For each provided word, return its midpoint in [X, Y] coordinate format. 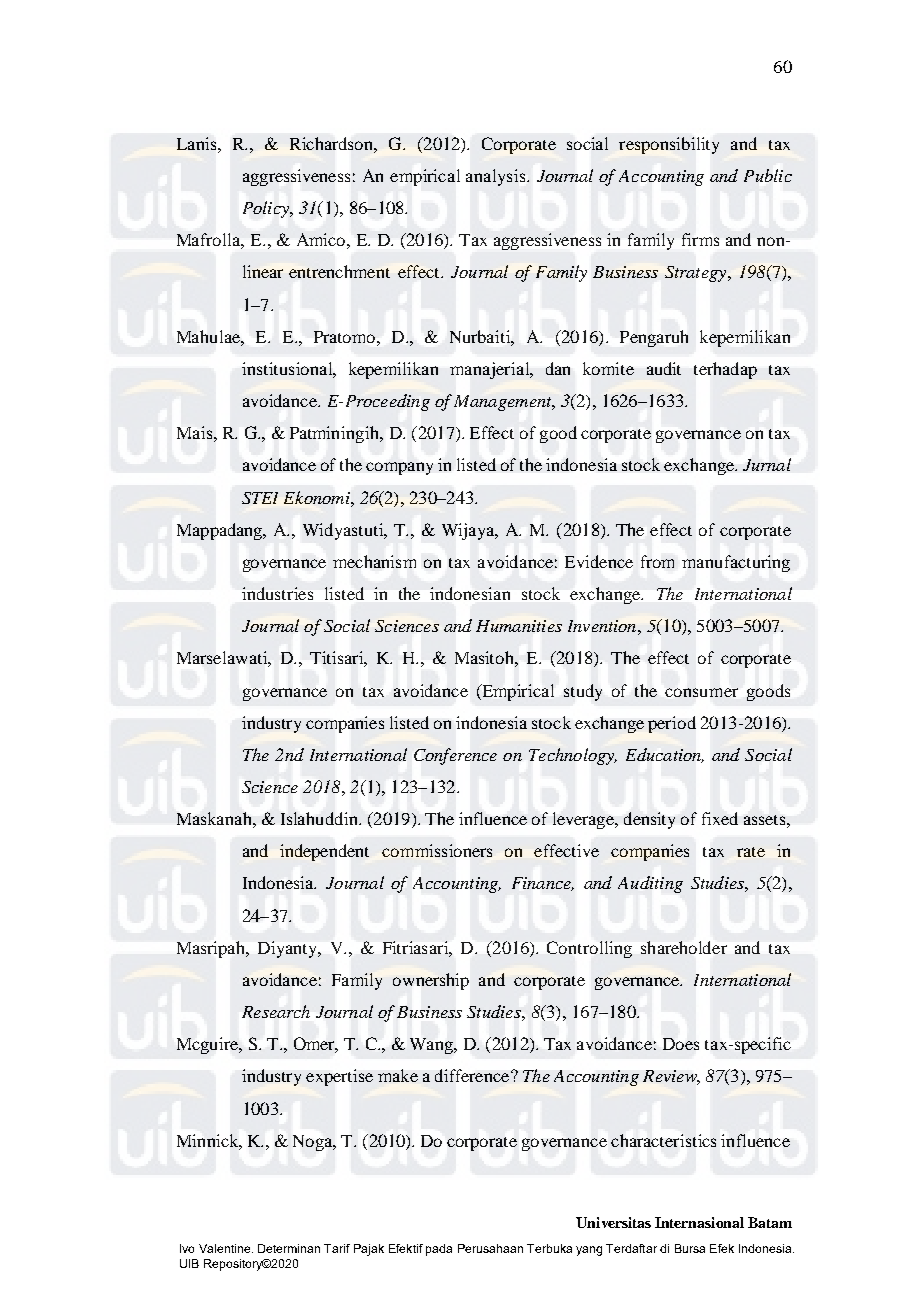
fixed [720, 818]
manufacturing [736, 563]
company [399, 468]
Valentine [224, 1248]
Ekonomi [318, 497]
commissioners [437, 850]
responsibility [669, 145]
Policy [267, 209]
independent [324, 852]
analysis [497, 177]
